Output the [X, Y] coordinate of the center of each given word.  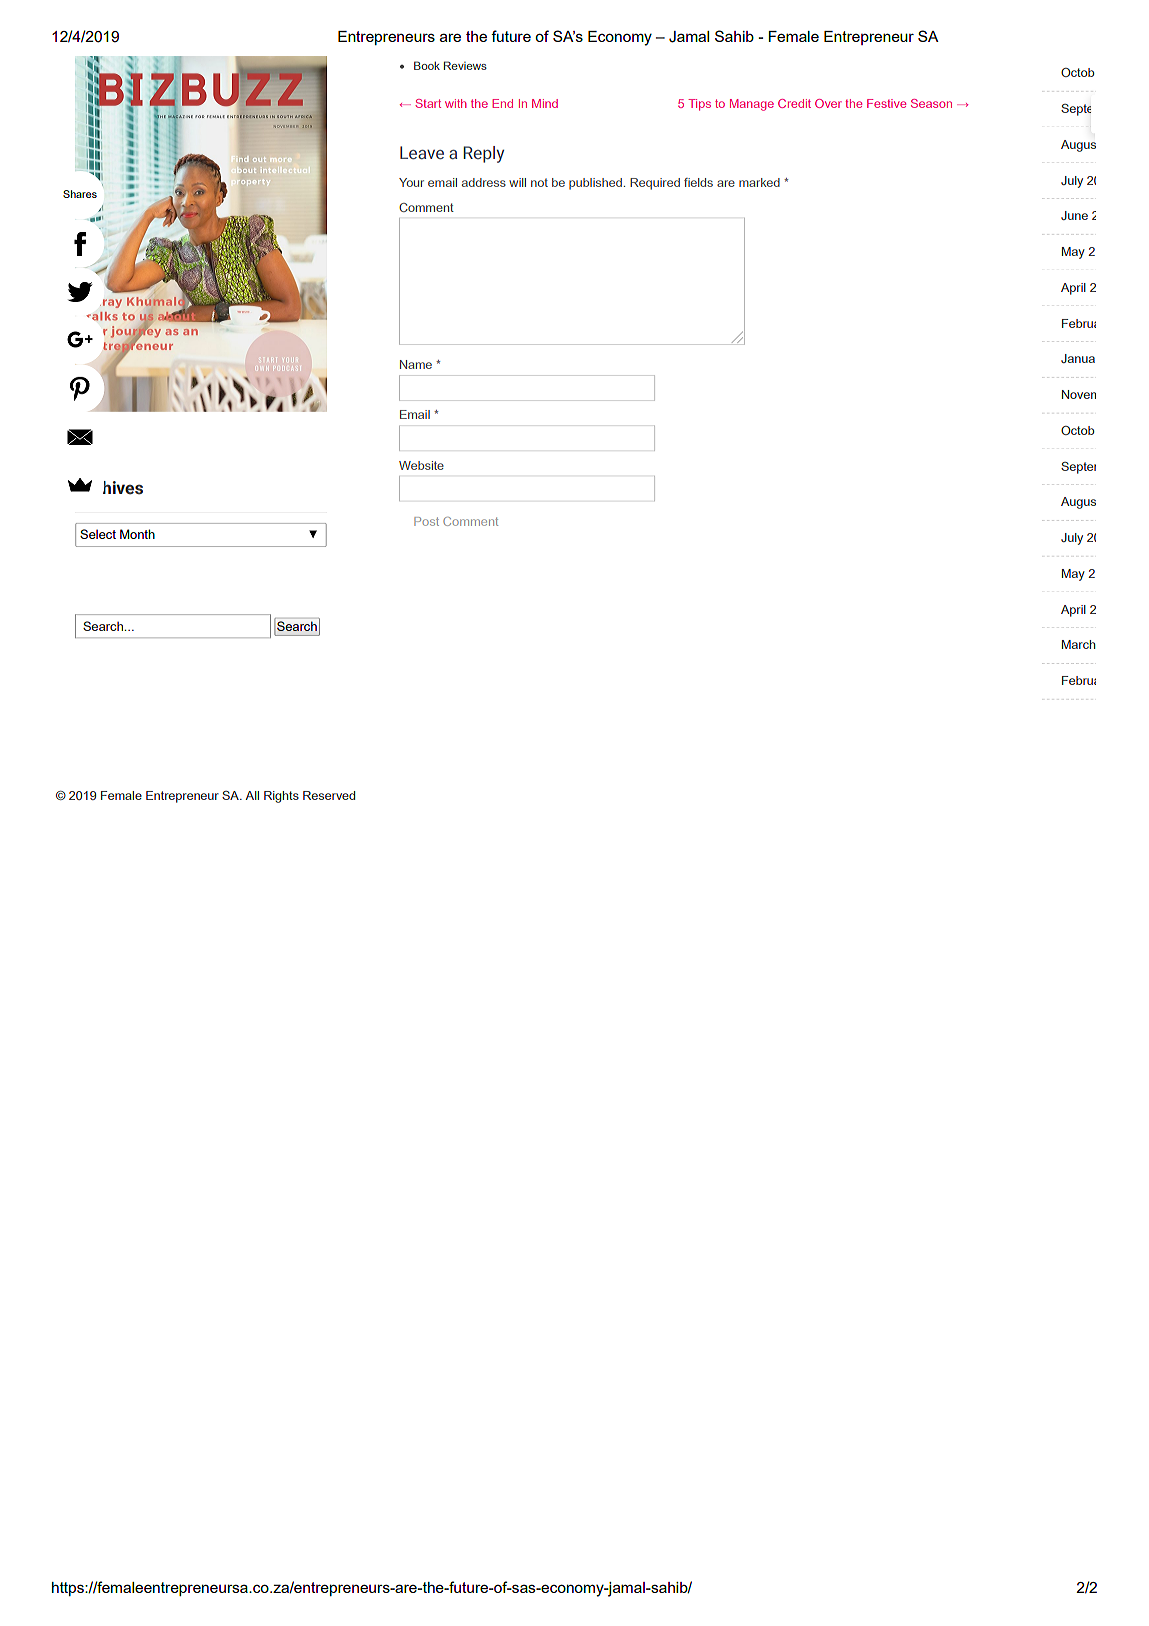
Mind [545, 103]
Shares [80, 194]
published [595, 184]
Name [416, 364]
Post [426, 521]
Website [421, 465]
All [252, 795]
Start [428, 103]
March [1078, 644]
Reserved [329, 795]
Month [137, 534]
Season [931, 103]
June [1074, 215]
